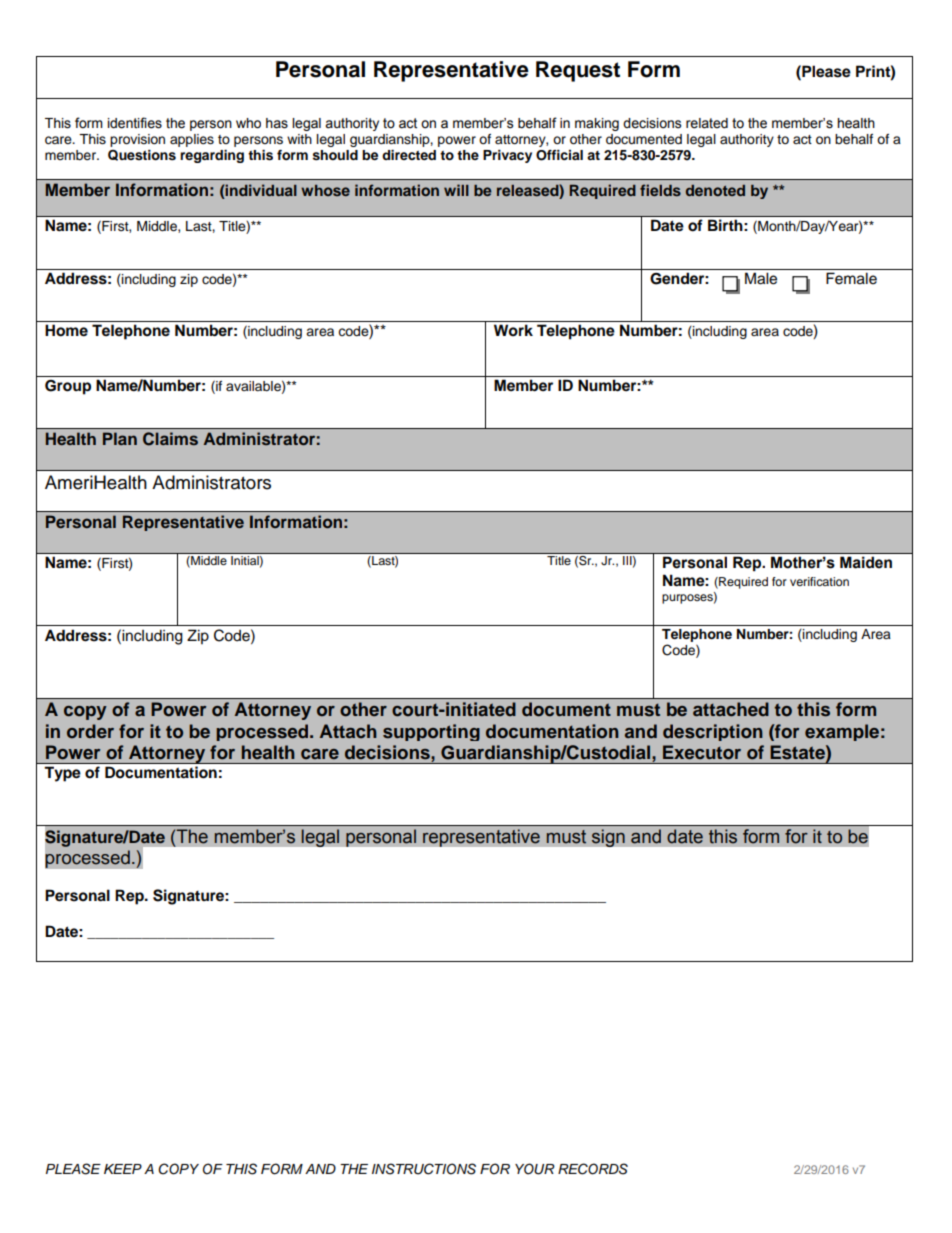  I want to click on Type, so click(62, 774).
